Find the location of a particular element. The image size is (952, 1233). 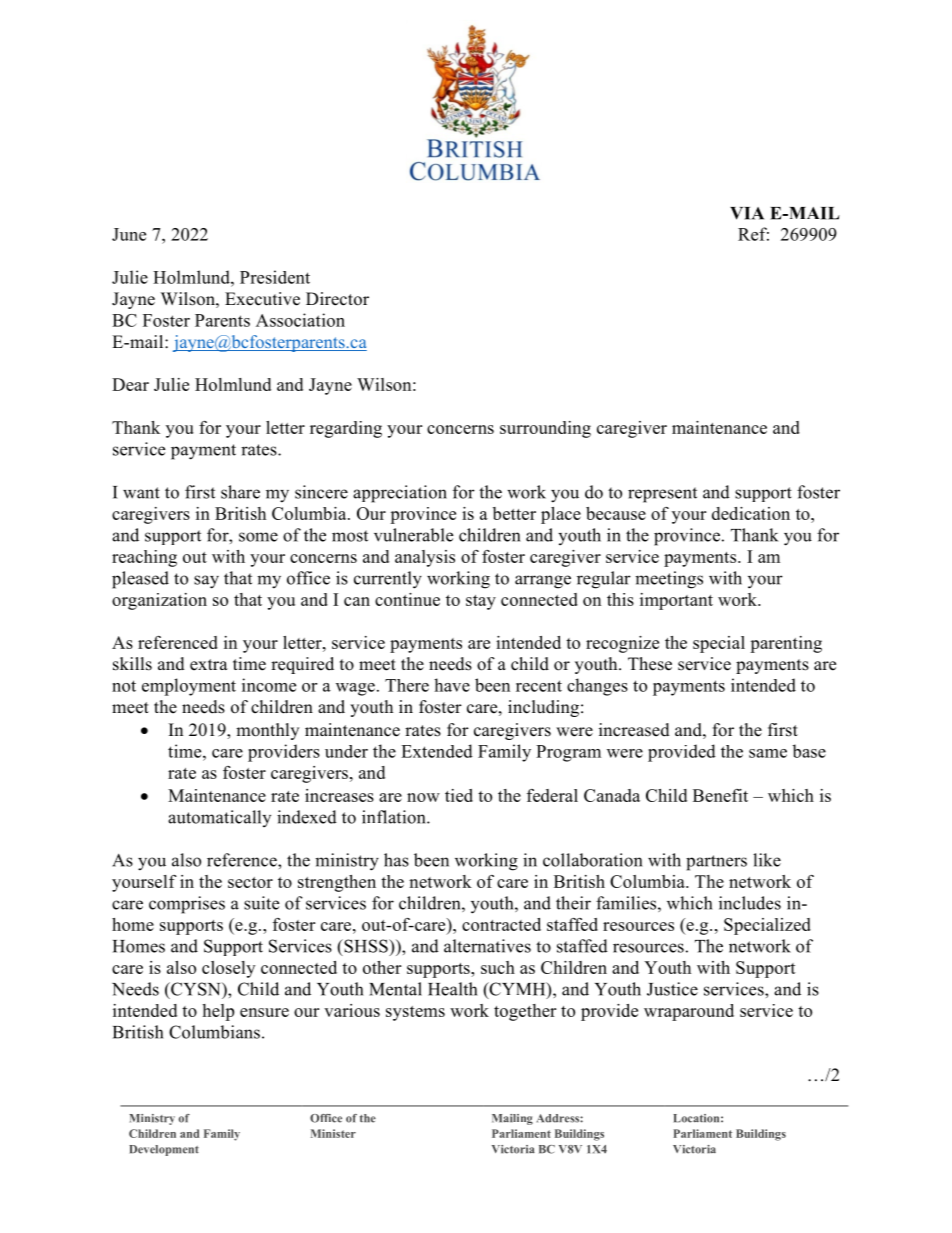

VIA is located at coordinates (747, 213).
